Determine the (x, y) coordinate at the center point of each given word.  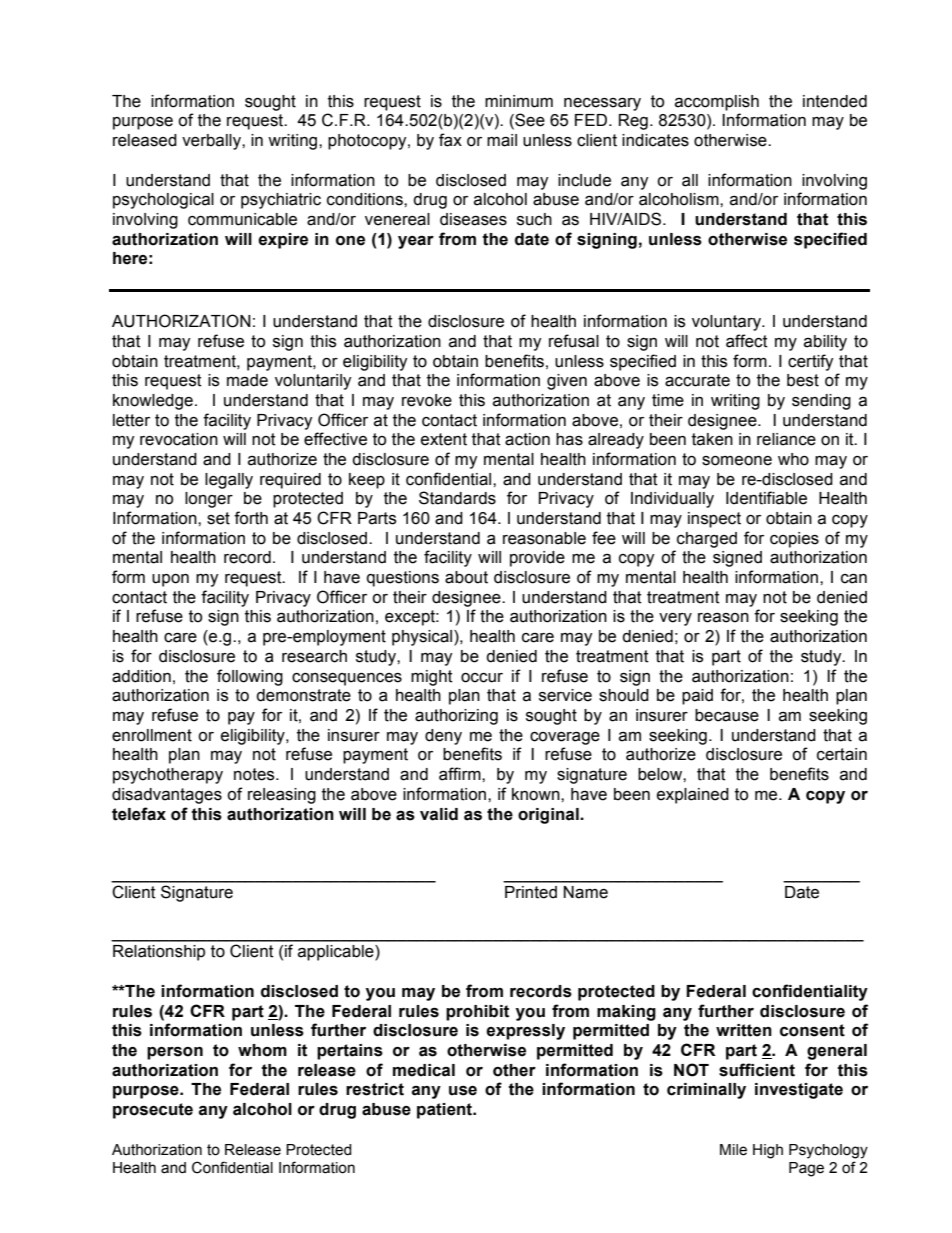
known (537, 794)
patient (446, 1111)
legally (229, 481)
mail (502, 140)
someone (737, 461)
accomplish (717, 103)
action (527, 439)
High (768, 1151)
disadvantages (167, 796)
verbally (212, 142)
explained (693, 796)
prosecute (153, 1111)
